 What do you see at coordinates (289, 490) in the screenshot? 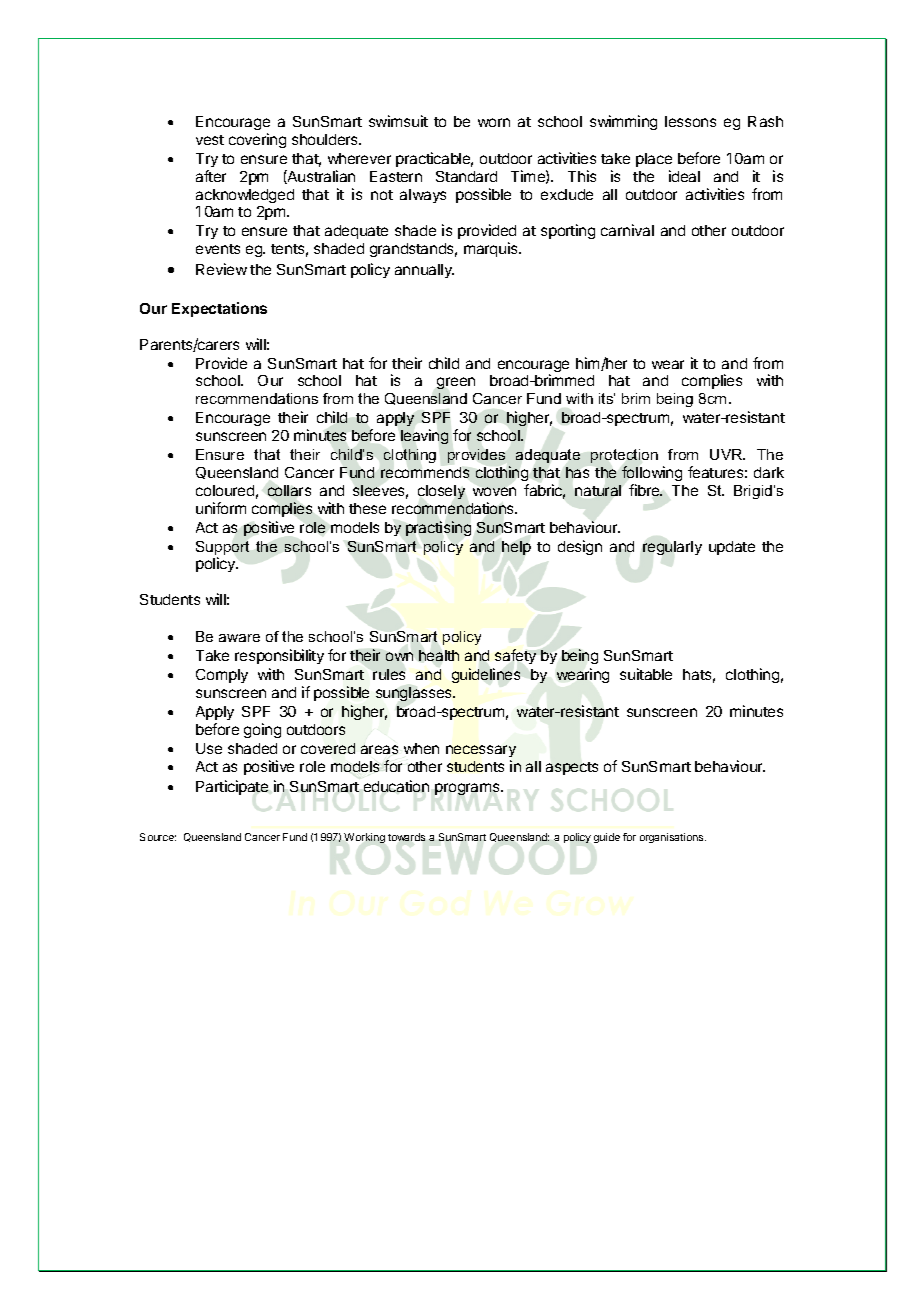
I see `collars` at bounding box center [289, 490].
